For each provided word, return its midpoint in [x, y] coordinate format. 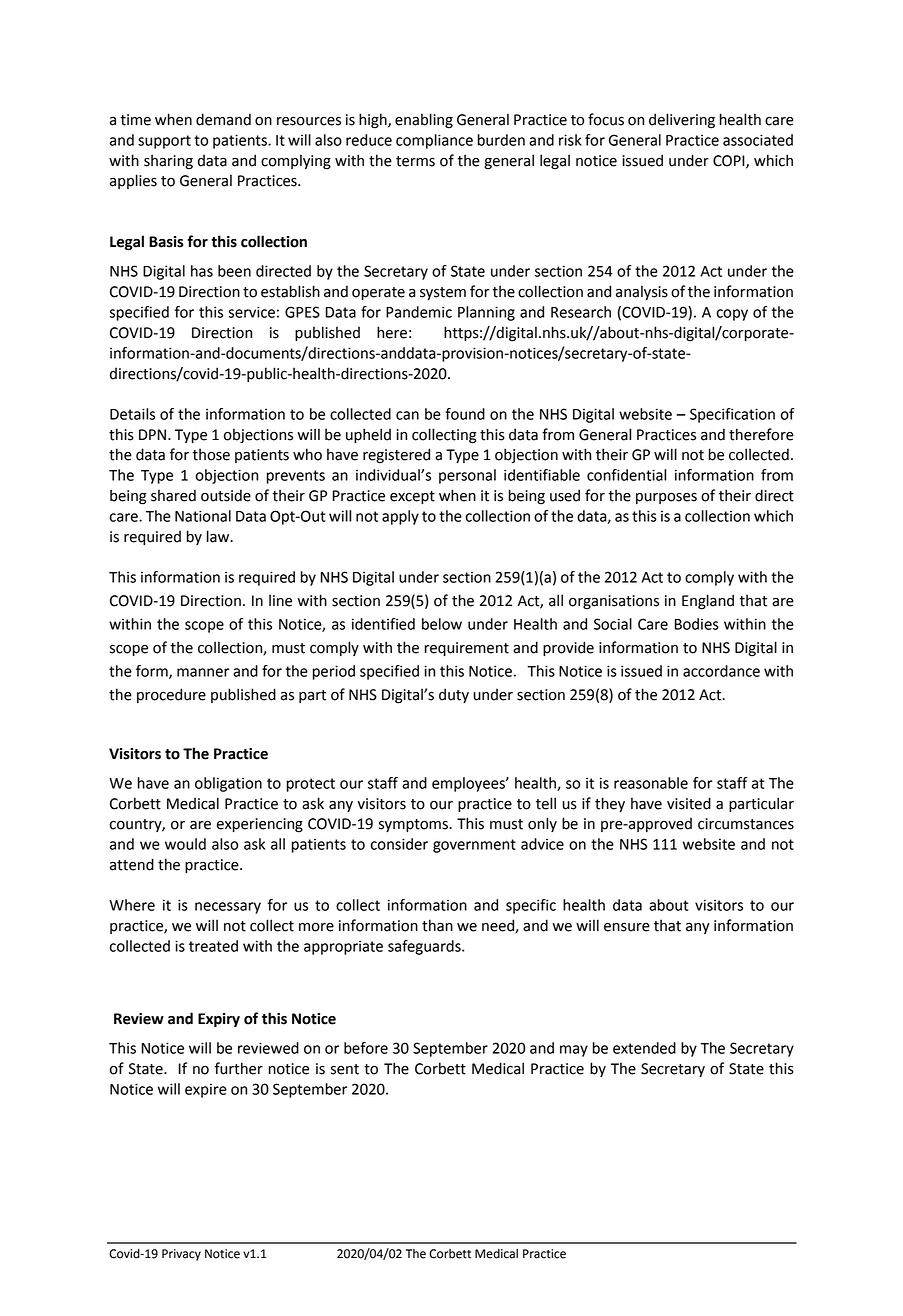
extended [644, 1048]
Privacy [181, 1255]
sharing [168, 162]
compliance [434, 141]
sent [345, 1069]
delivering [682, 121]
